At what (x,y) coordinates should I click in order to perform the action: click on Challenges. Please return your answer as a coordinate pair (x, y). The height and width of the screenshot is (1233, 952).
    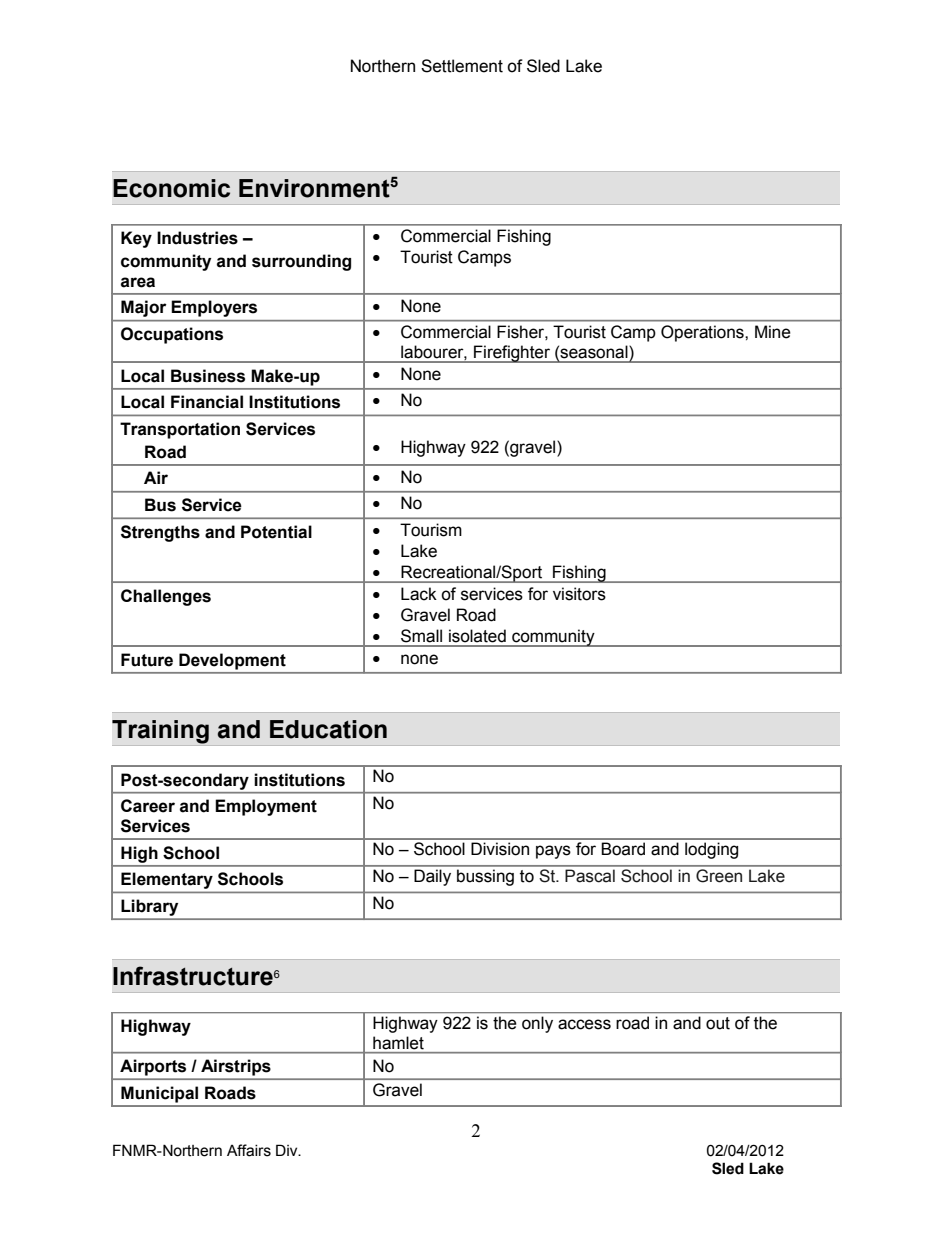
    Looking at the image, I should click on (166, 597).
